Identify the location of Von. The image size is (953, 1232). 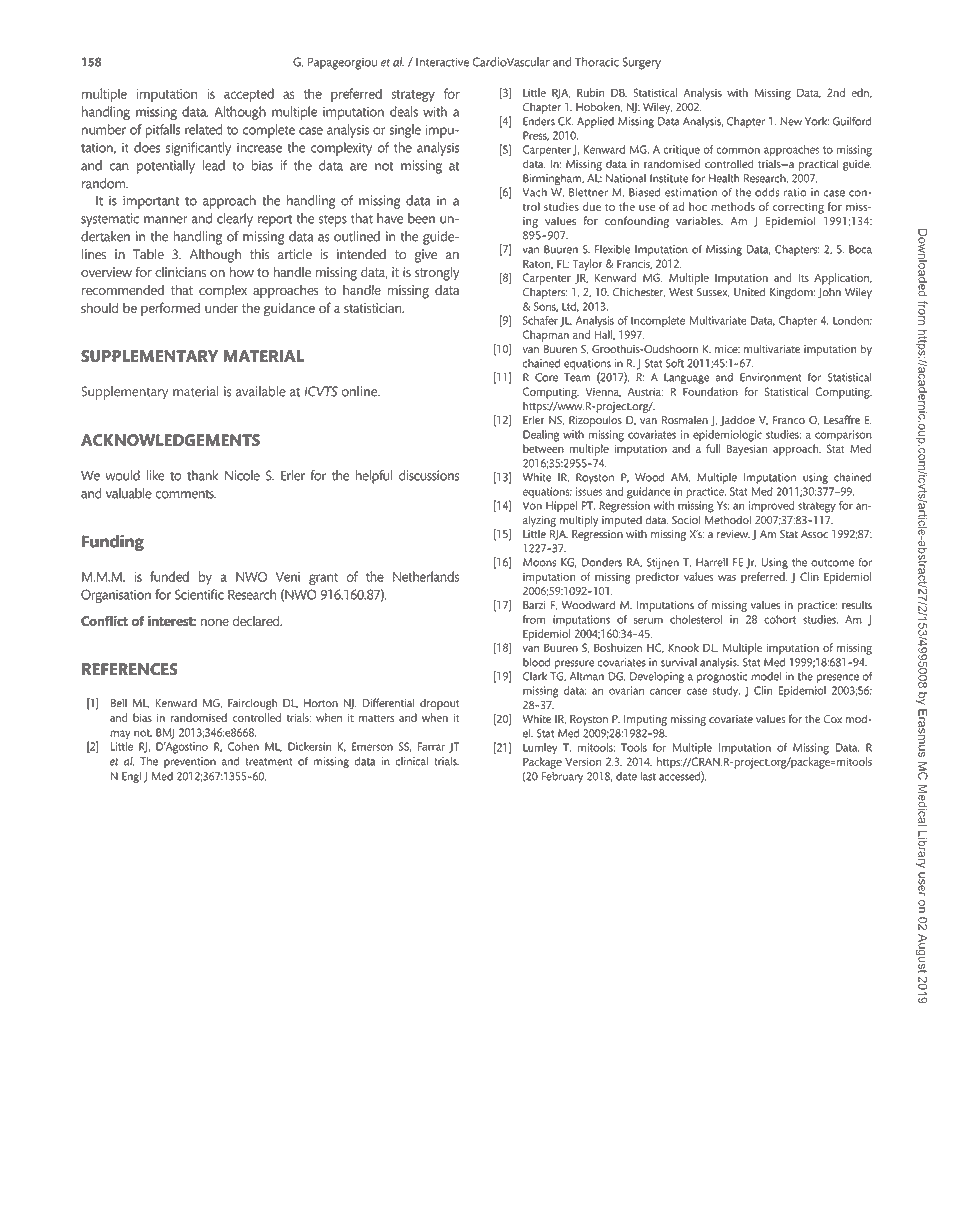
(532, 505).
